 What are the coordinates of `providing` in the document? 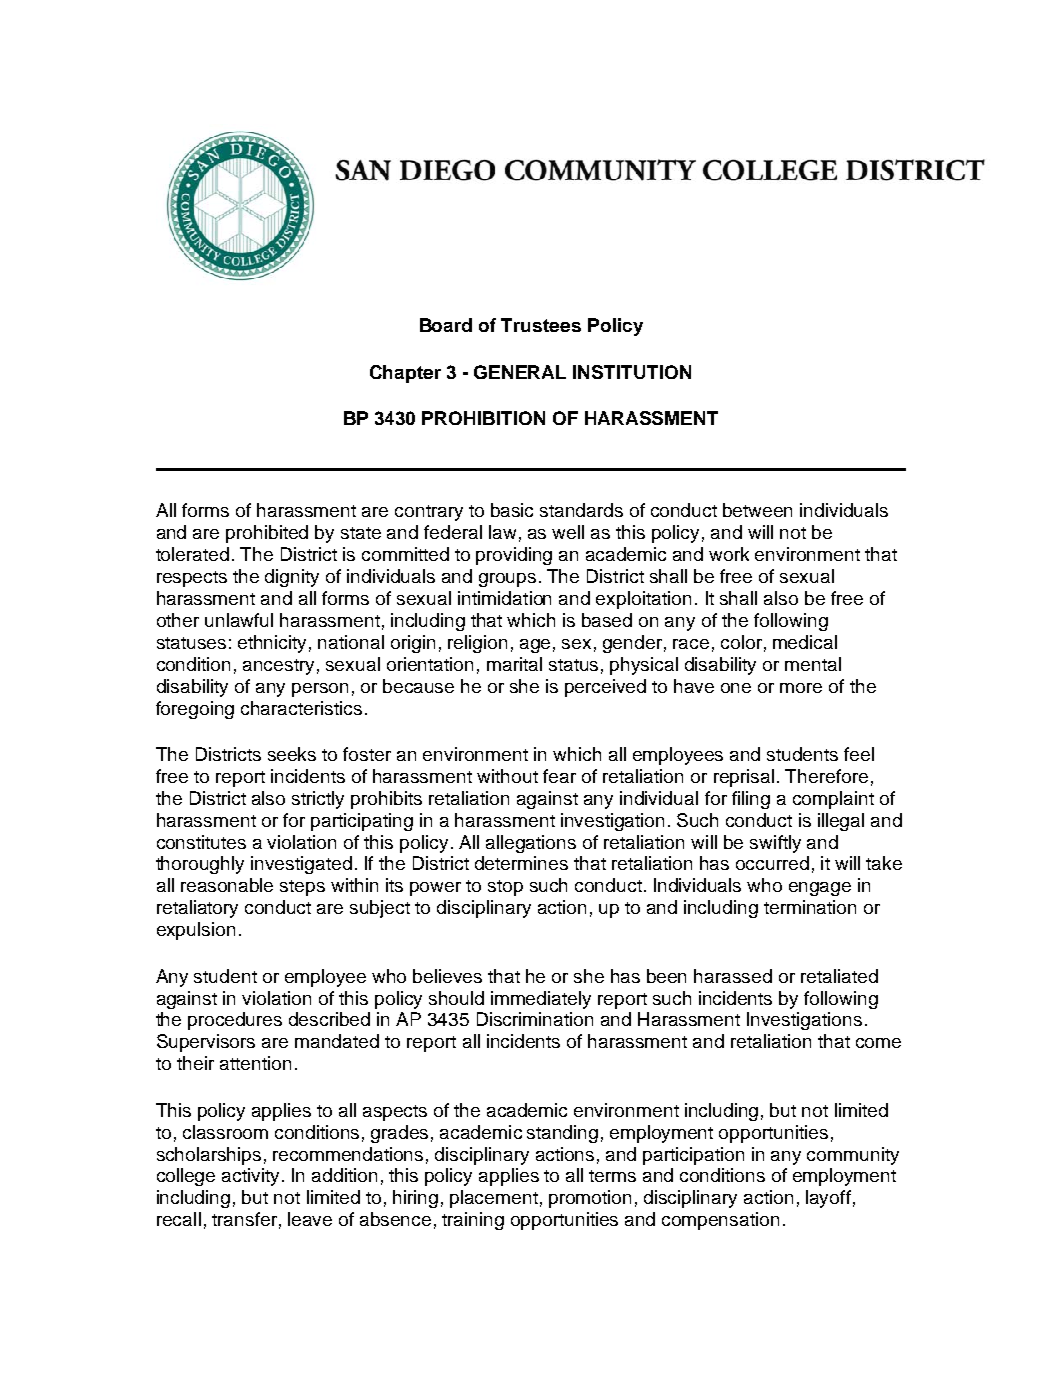 It's located at (514, 556).
